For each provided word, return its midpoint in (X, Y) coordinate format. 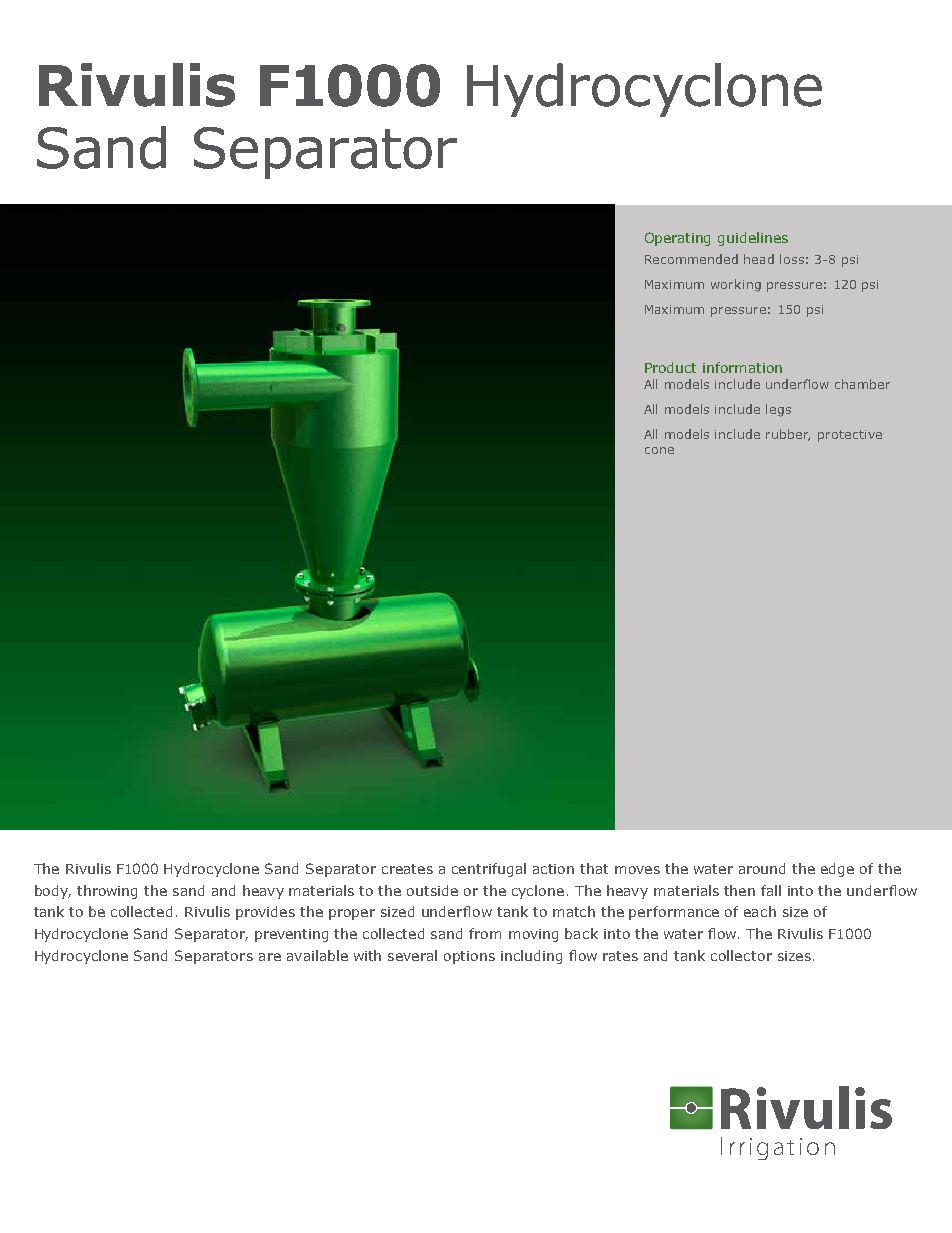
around (762, 868)
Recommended (691, 259)
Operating (677, 239)
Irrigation (778, 1148)
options (469, 957)
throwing (107, 892)
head (759, 259)
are (270, 957)
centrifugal (489, 870)
